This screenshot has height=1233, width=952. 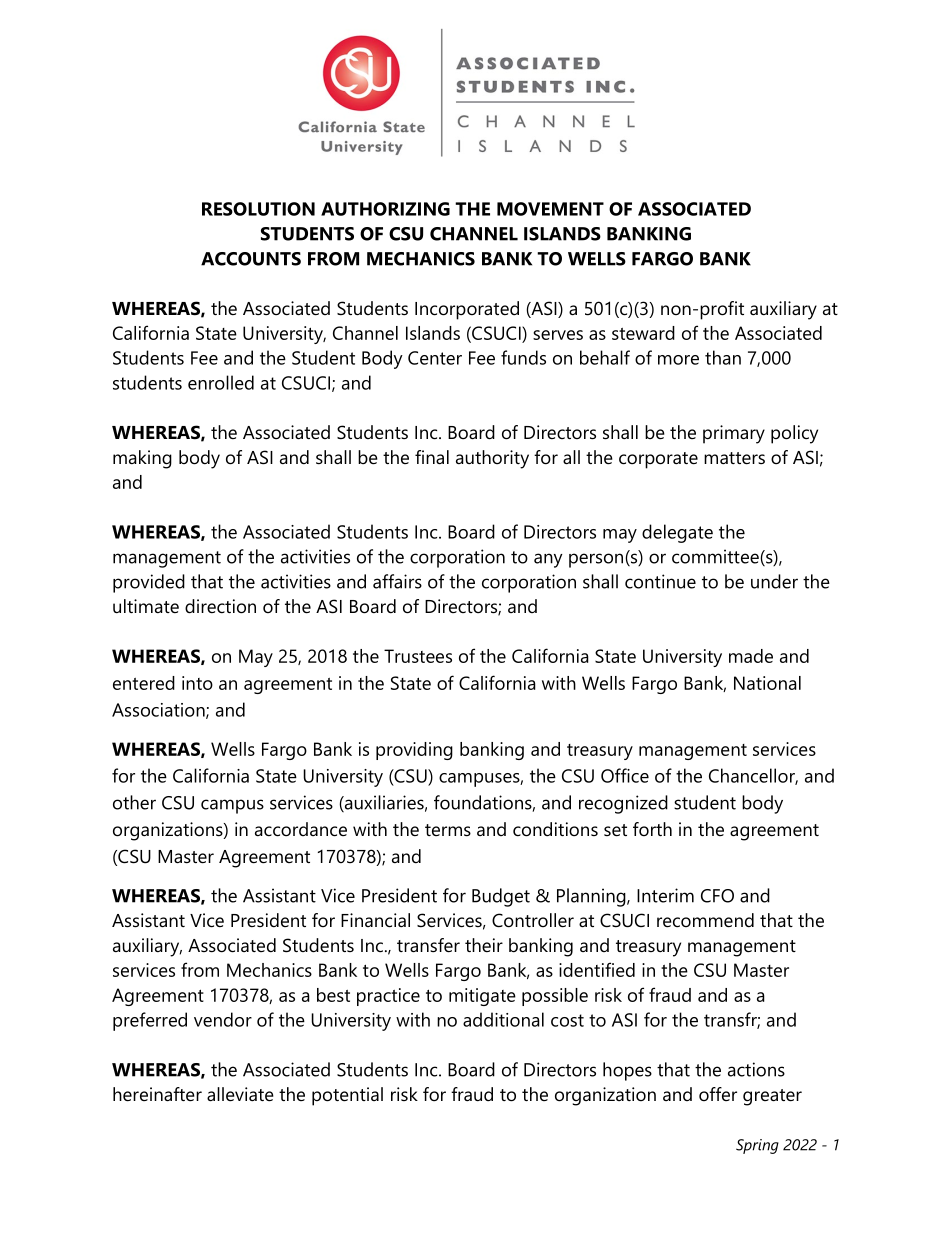 I want to click on authority, so click(x=492, y=459).
